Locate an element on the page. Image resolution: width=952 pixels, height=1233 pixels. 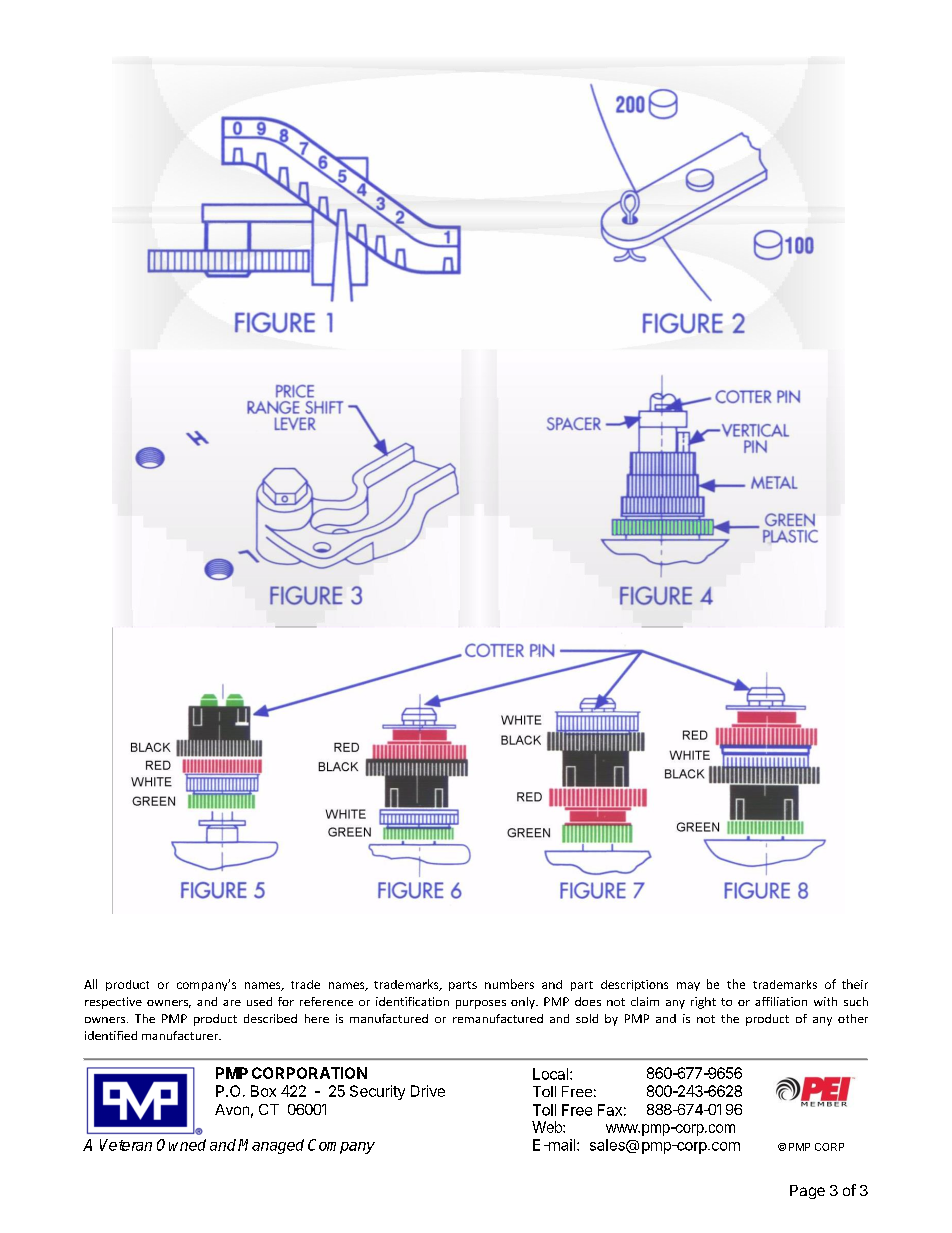
Managed is located at coordinates (271, 1146).
